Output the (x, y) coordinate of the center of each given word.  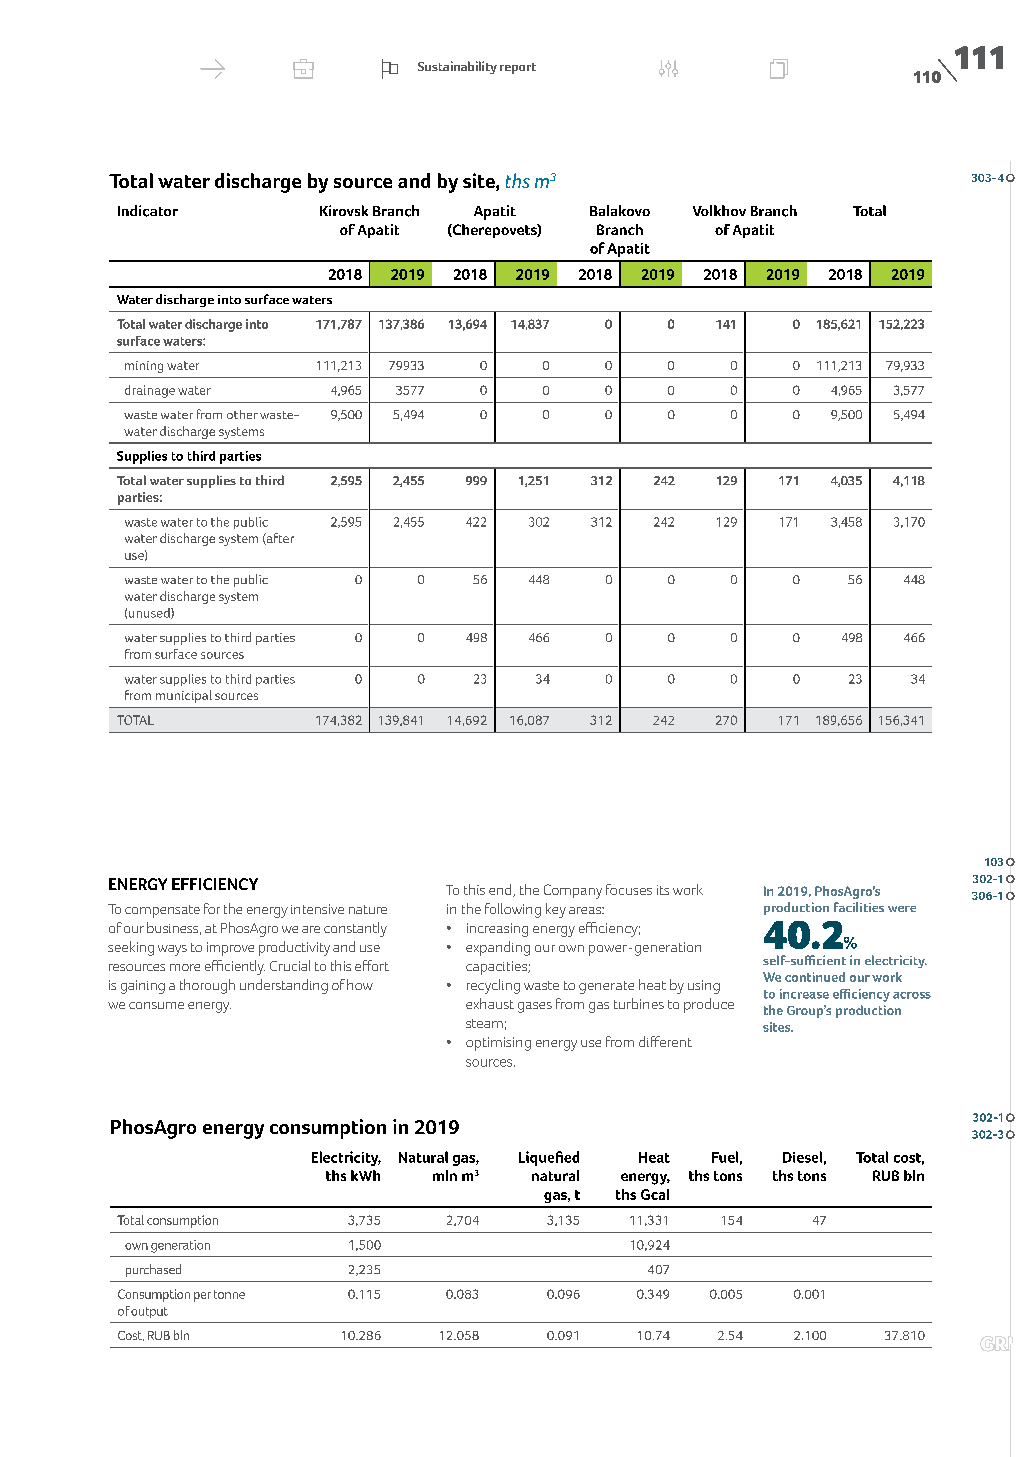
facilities (859, 907)
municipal (184, 696)
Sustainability (457, 67)
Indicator (148, 211)
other (242, 414)
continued (815, 977)
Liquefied (549, 1158)
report (518, 68)
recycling (493, 986)
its (663, 890)
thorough (207, 986)
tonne (229, 1294)
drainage (150, 391)
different (665, 1041)
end (501, 890)
